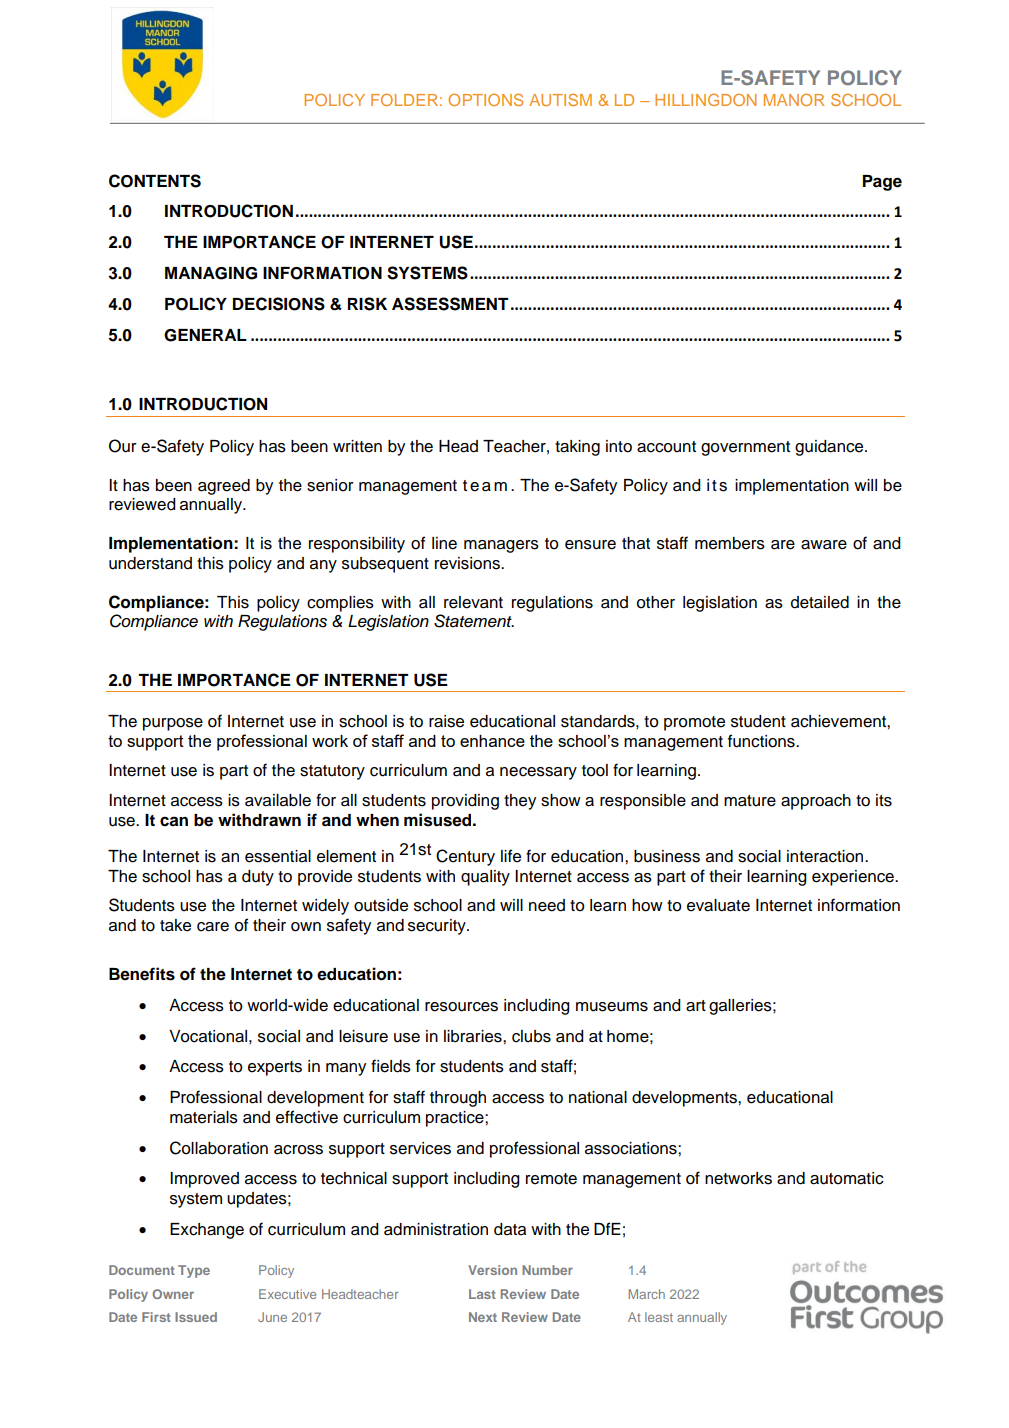  What do you see at coordinates (492, 1270) in the screenshot?
I see `Version` at bounding box center [492, 1270].
